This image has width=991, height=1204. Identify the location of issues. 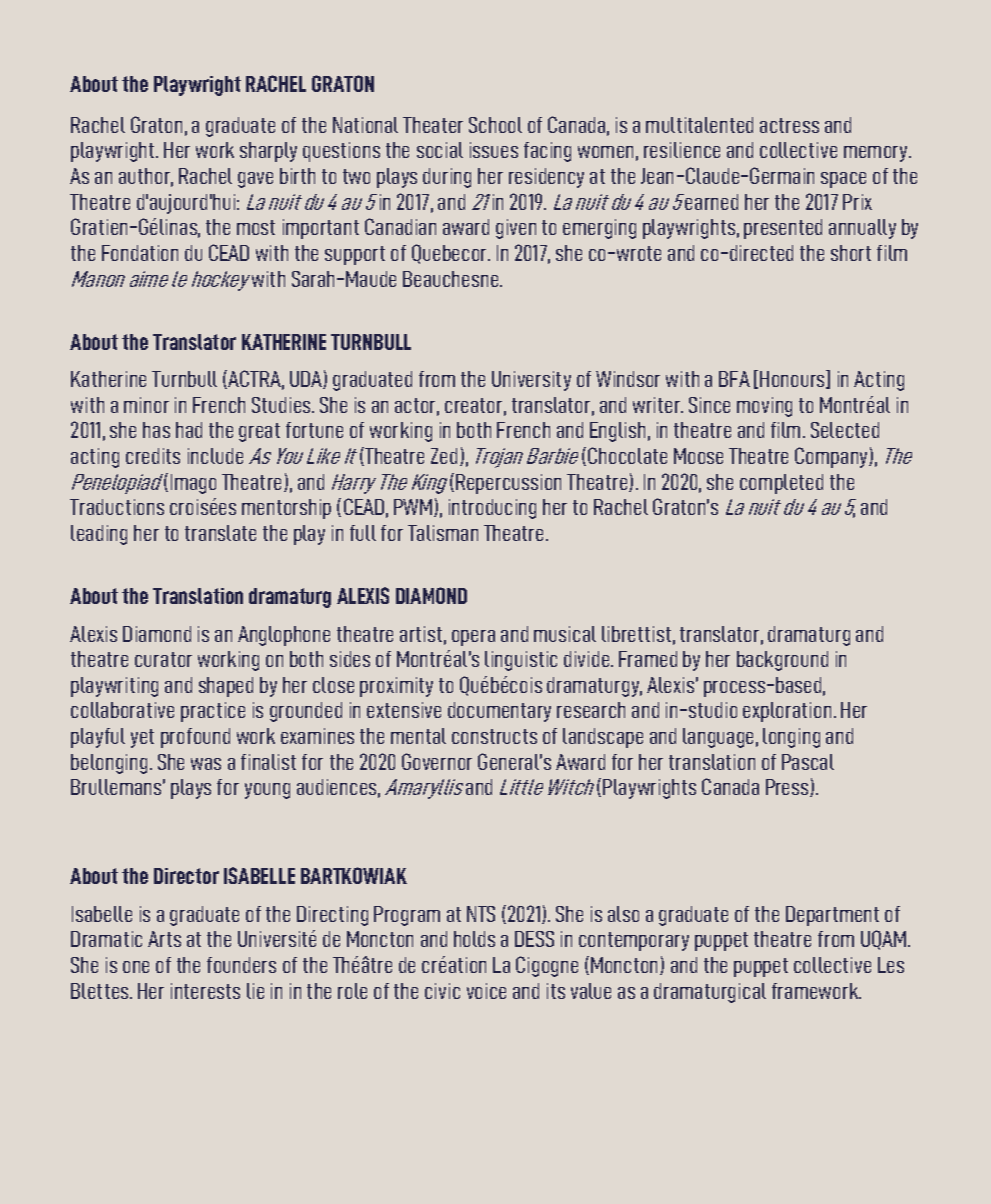
(494, 150).
